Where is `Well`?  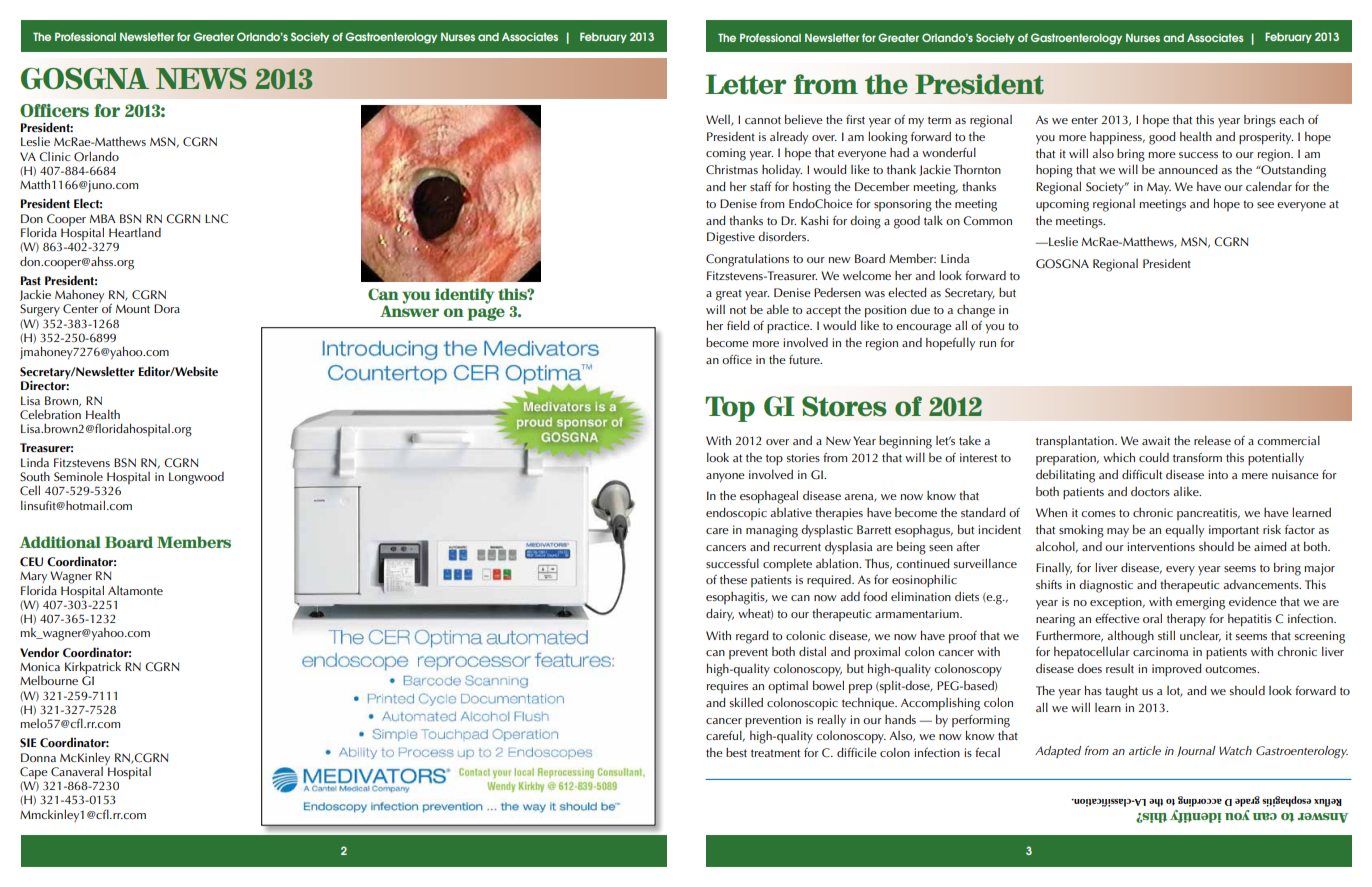
Well is located at coordinates (719, 120).
